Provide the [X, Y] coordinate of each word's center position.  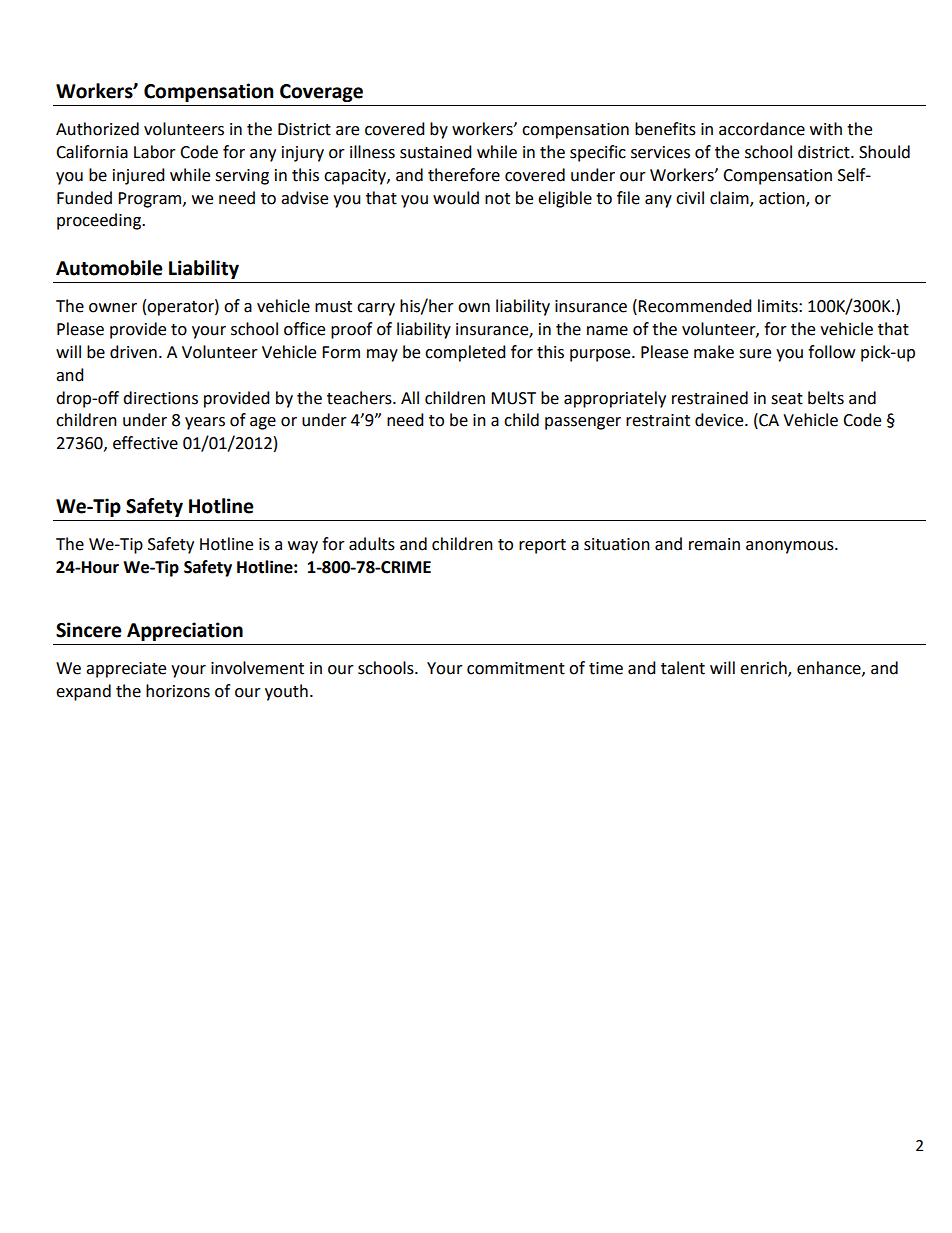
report [542, 546]
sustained [436, 152]
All [410, 397]
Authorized [97, 129]
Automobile [109, 268]
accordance [762, 129]
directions [160, 398]
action [783, 199]
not [497, 199]
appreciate [126, 670]
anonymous [791, 547]
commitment [516, 668]
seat [787, 399]
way [303, 547]
